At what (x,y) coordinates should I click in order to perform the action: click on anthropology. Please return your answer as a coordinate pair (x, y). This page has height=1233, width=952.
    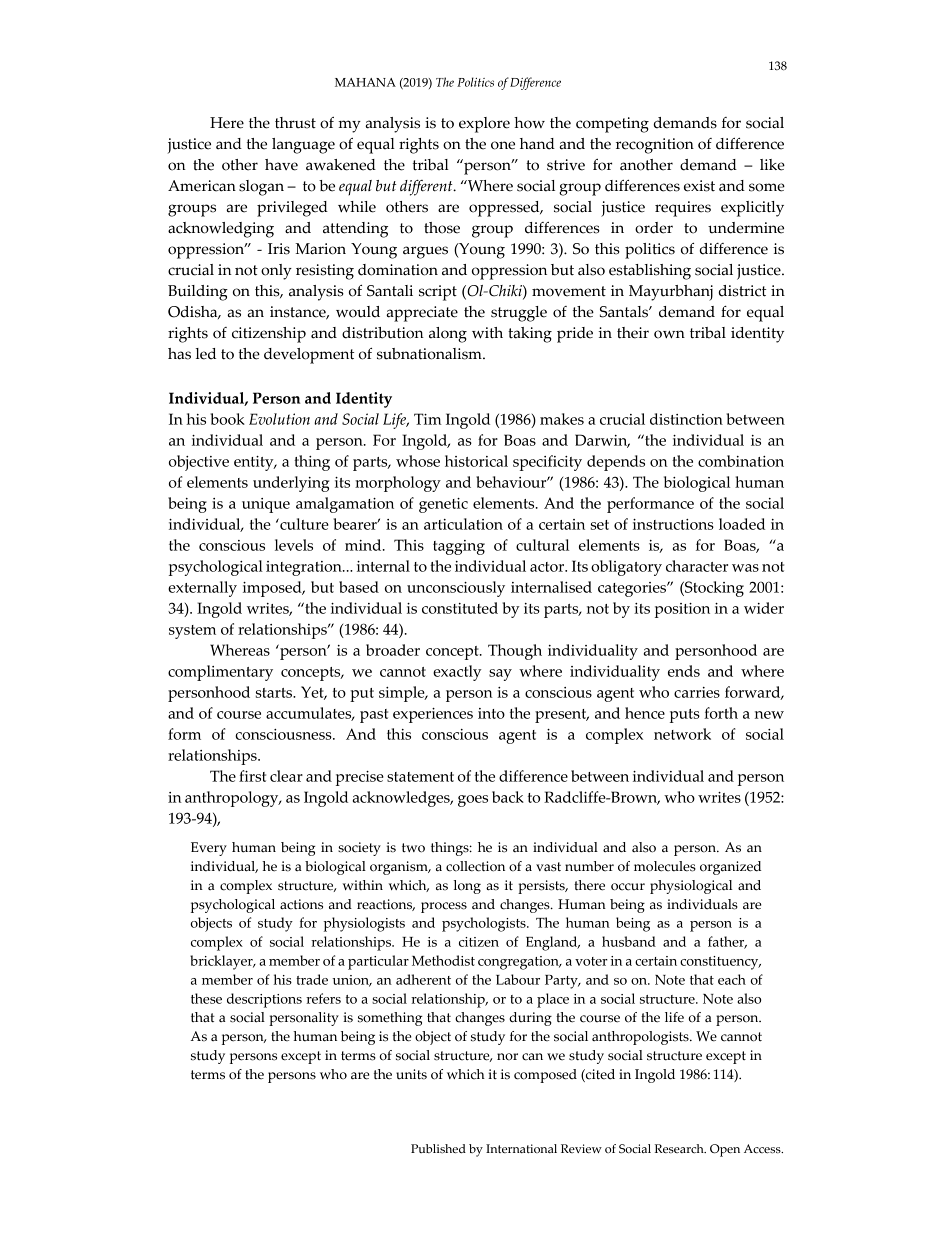
    Looking at the image, I should click on (233, 799).
